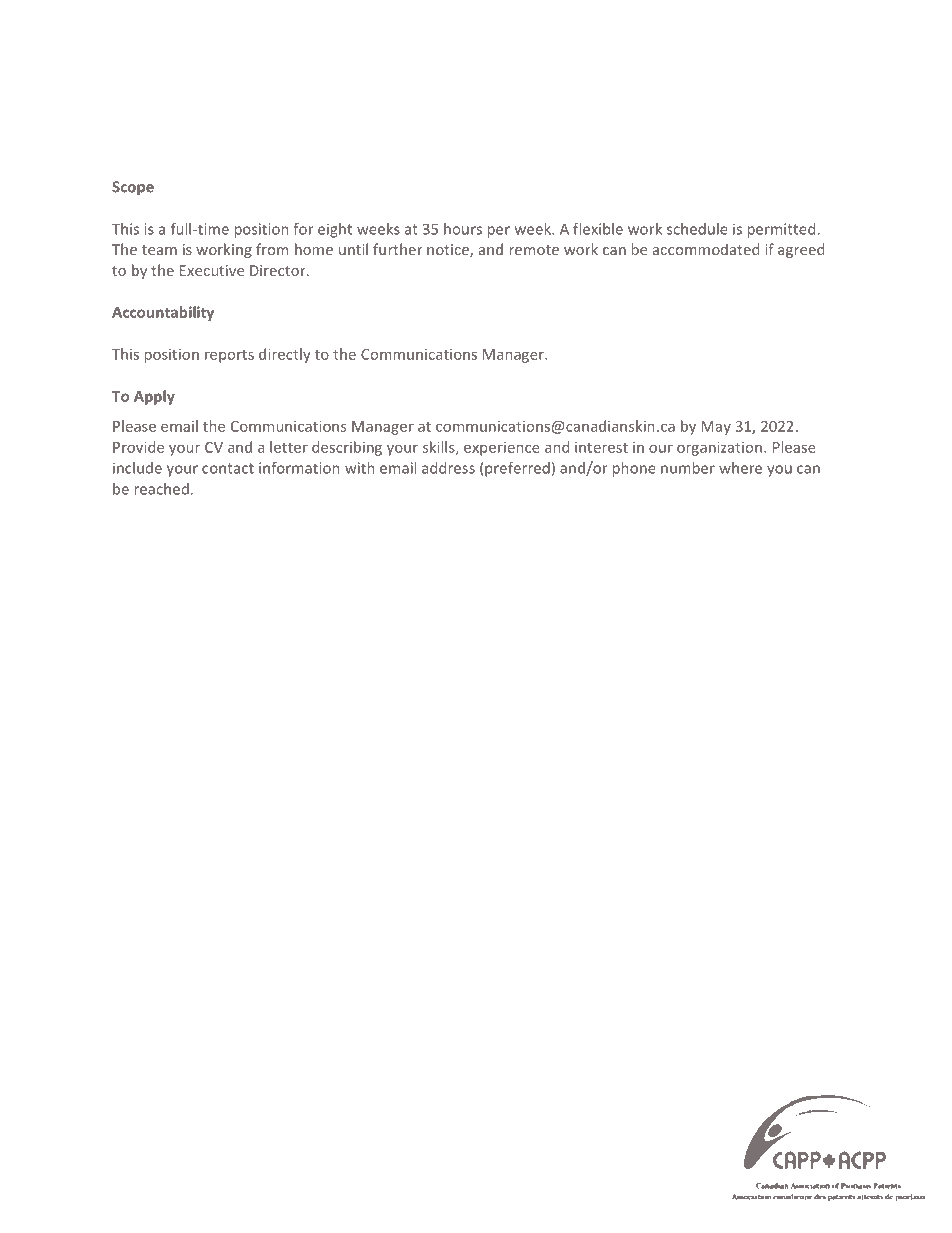 The image size is (952, 1233). What do you see at coordinates (463, 229) in the screenshot?
I see `hours` at bounding box center [463, 229].
